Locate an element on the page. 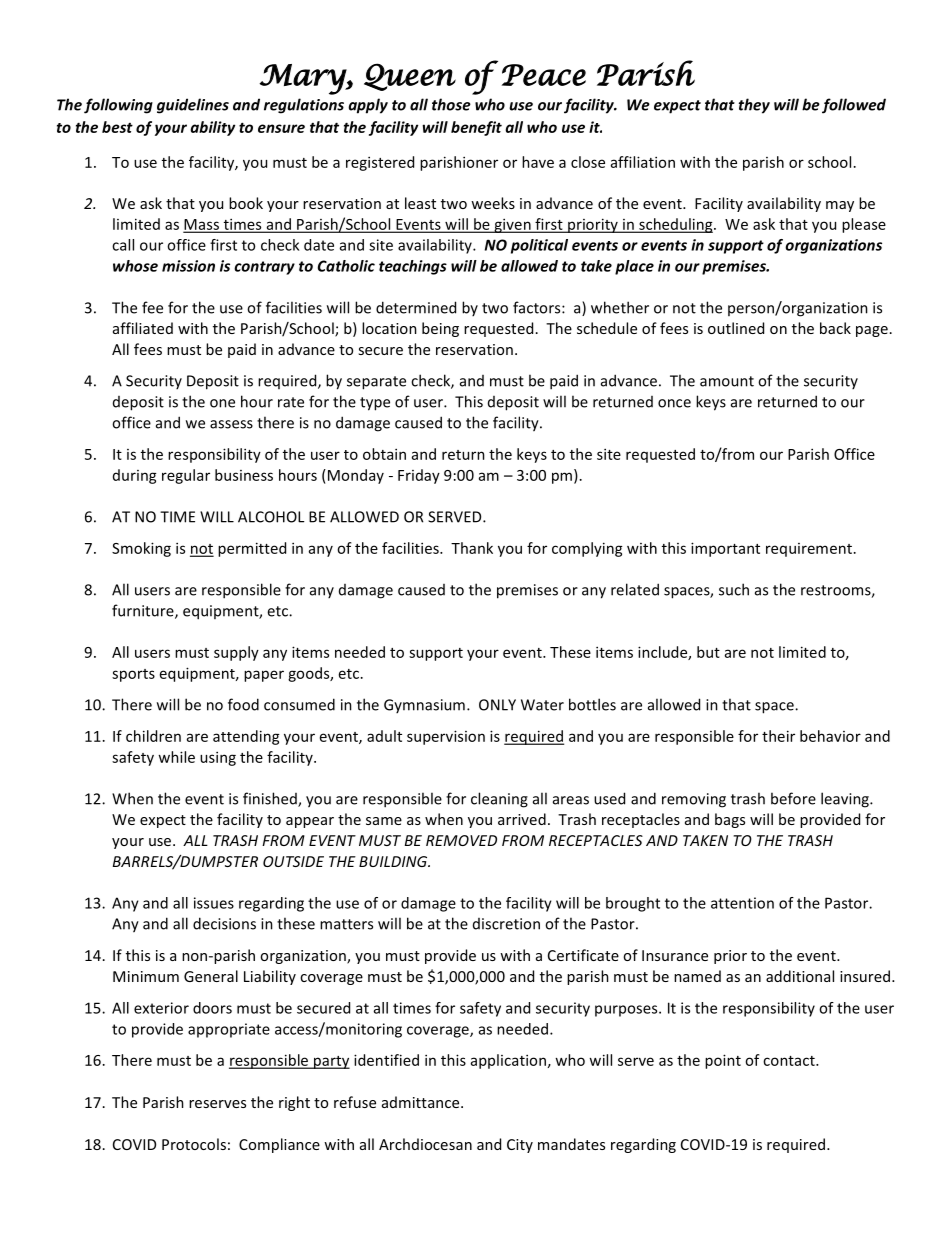 This document has height=1233, width=952. outlined is located at coordinates (736, 328).
